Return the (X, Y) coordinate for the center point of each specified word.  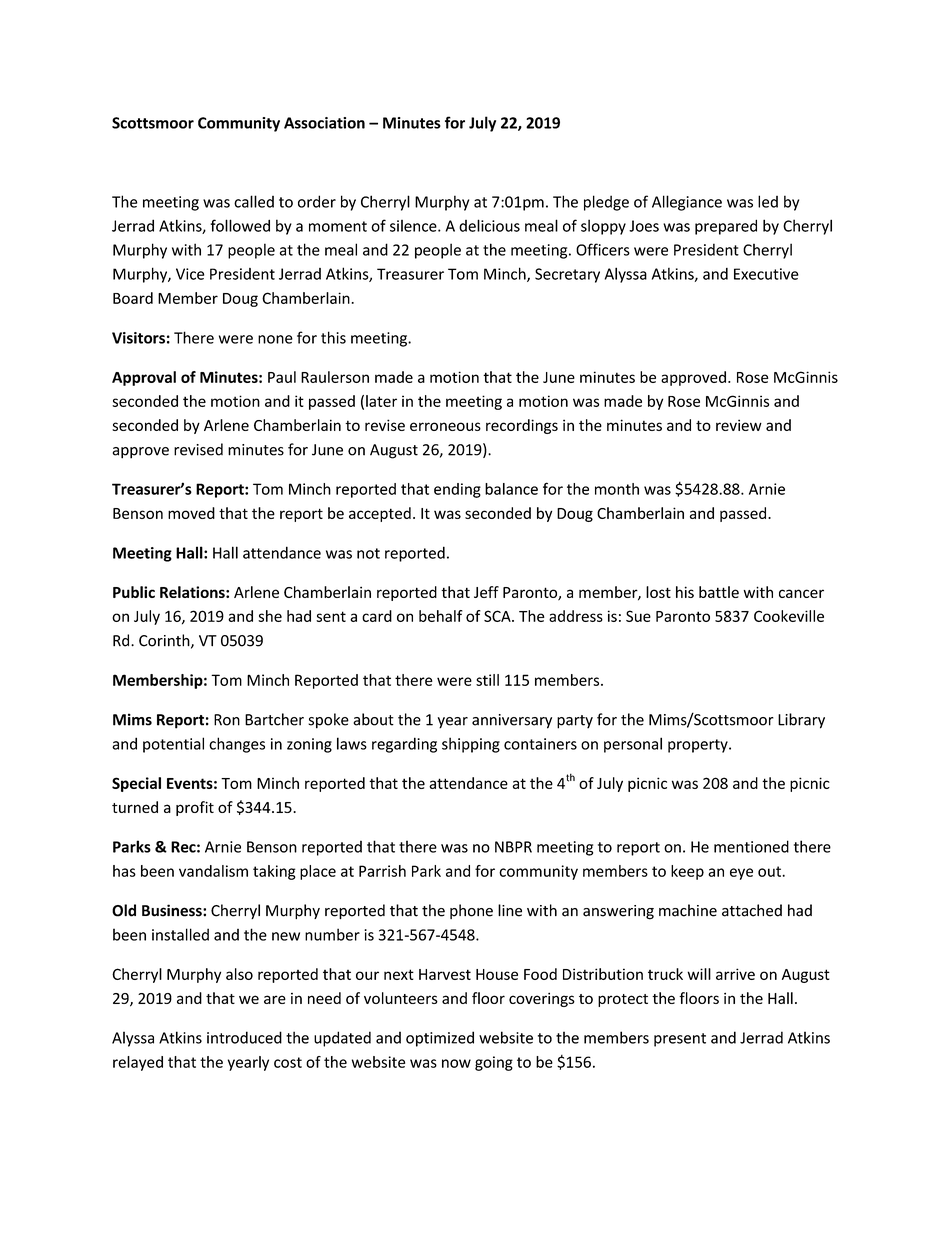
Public (134, 592)
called (254, 201)
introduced (244, 1037)
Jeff (486, 592)
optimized (440, 1039)
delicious (489, 225)
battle (719, 592)
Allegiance (687, 203)
